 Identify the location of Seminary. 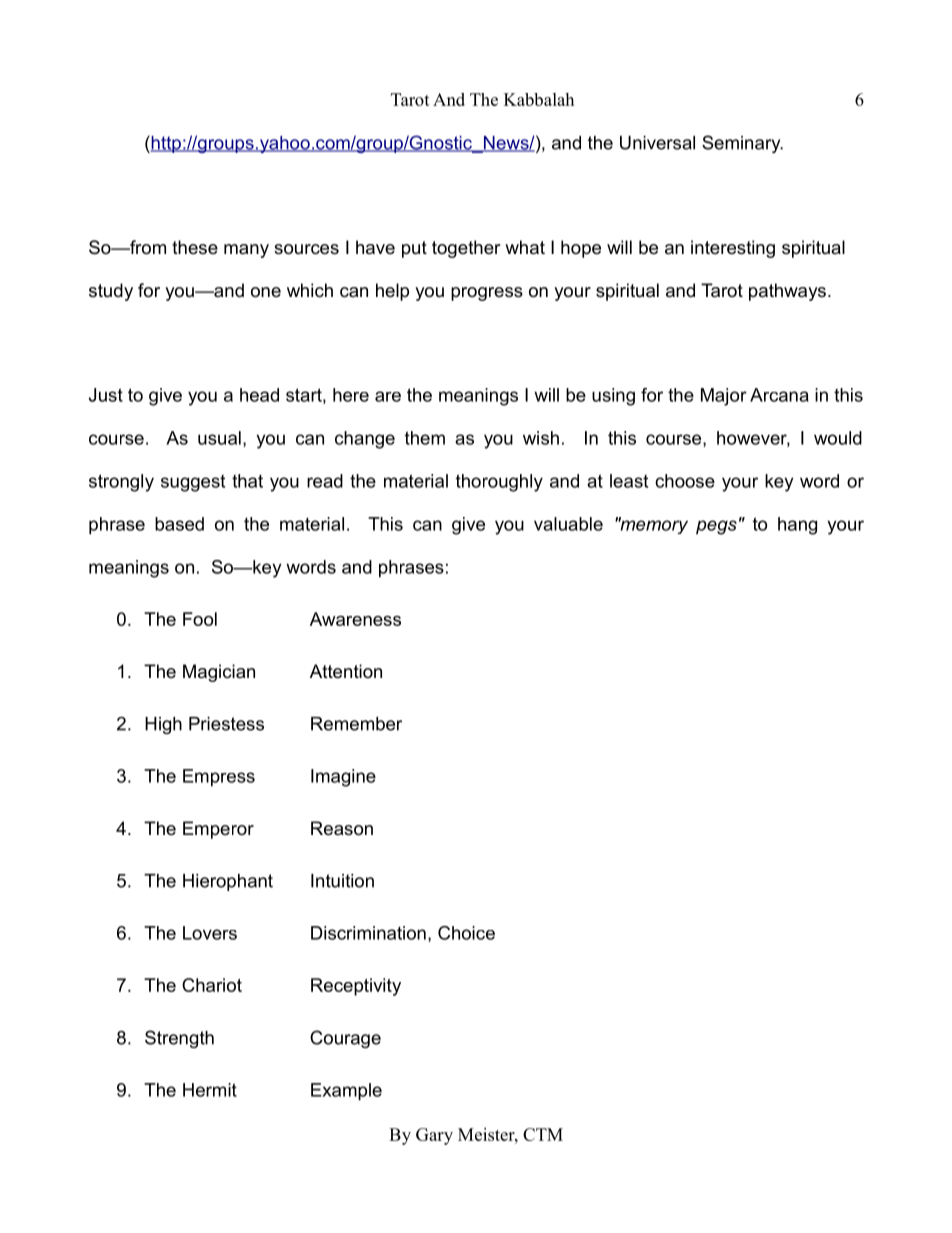
(742, 144).
